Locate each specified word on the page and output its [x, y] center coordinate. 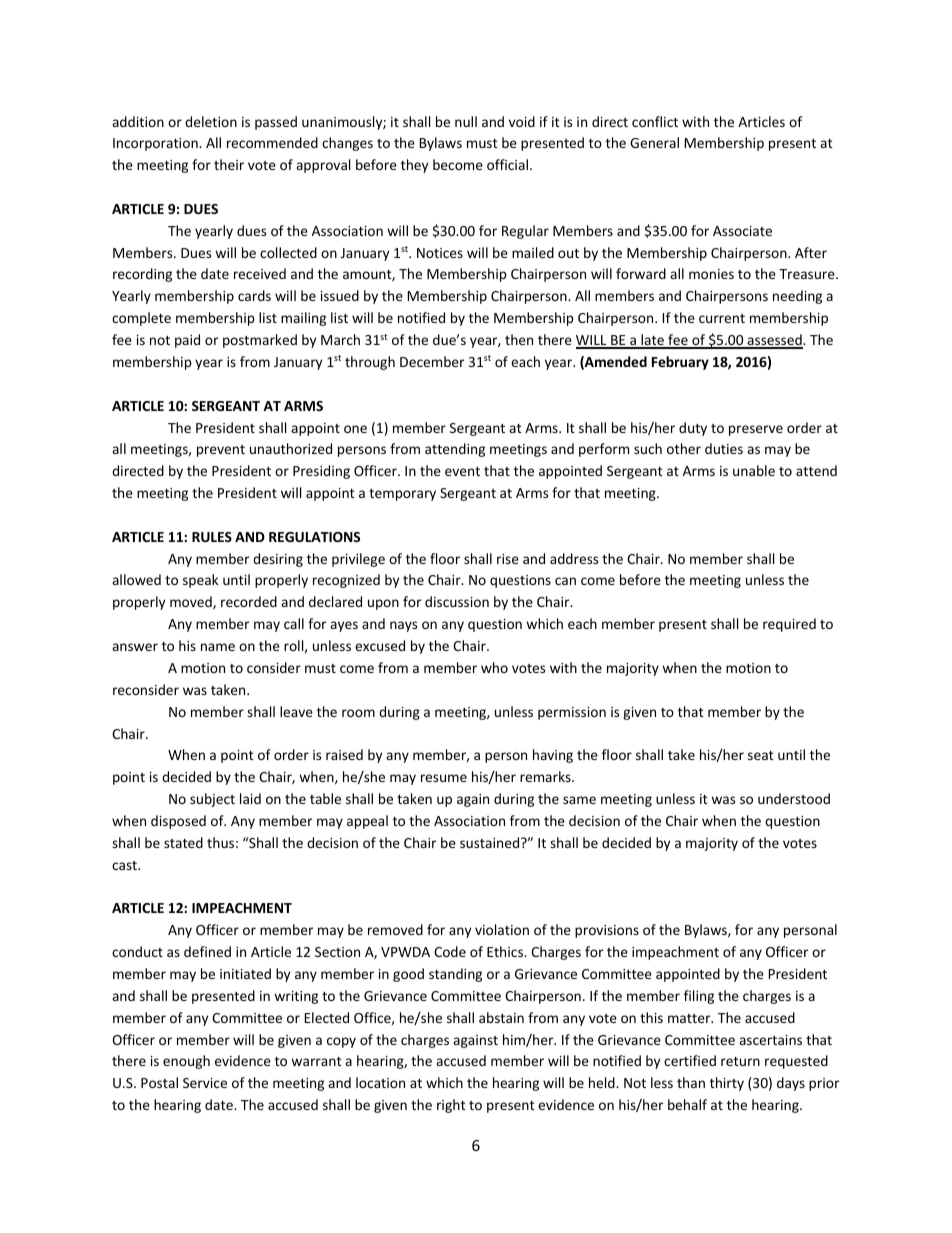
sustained [491, 842]
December [432, 361]
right [451, 1106]
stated [183, 842]
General [654, 142]
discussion [457, 601]
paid [187, 341]
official [507, 164]
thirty [727, 1084]
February [680, 363]
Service [205, 1083]
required [789, 625]
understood [794, 798]
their [229, 164]
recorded [249, 601]
